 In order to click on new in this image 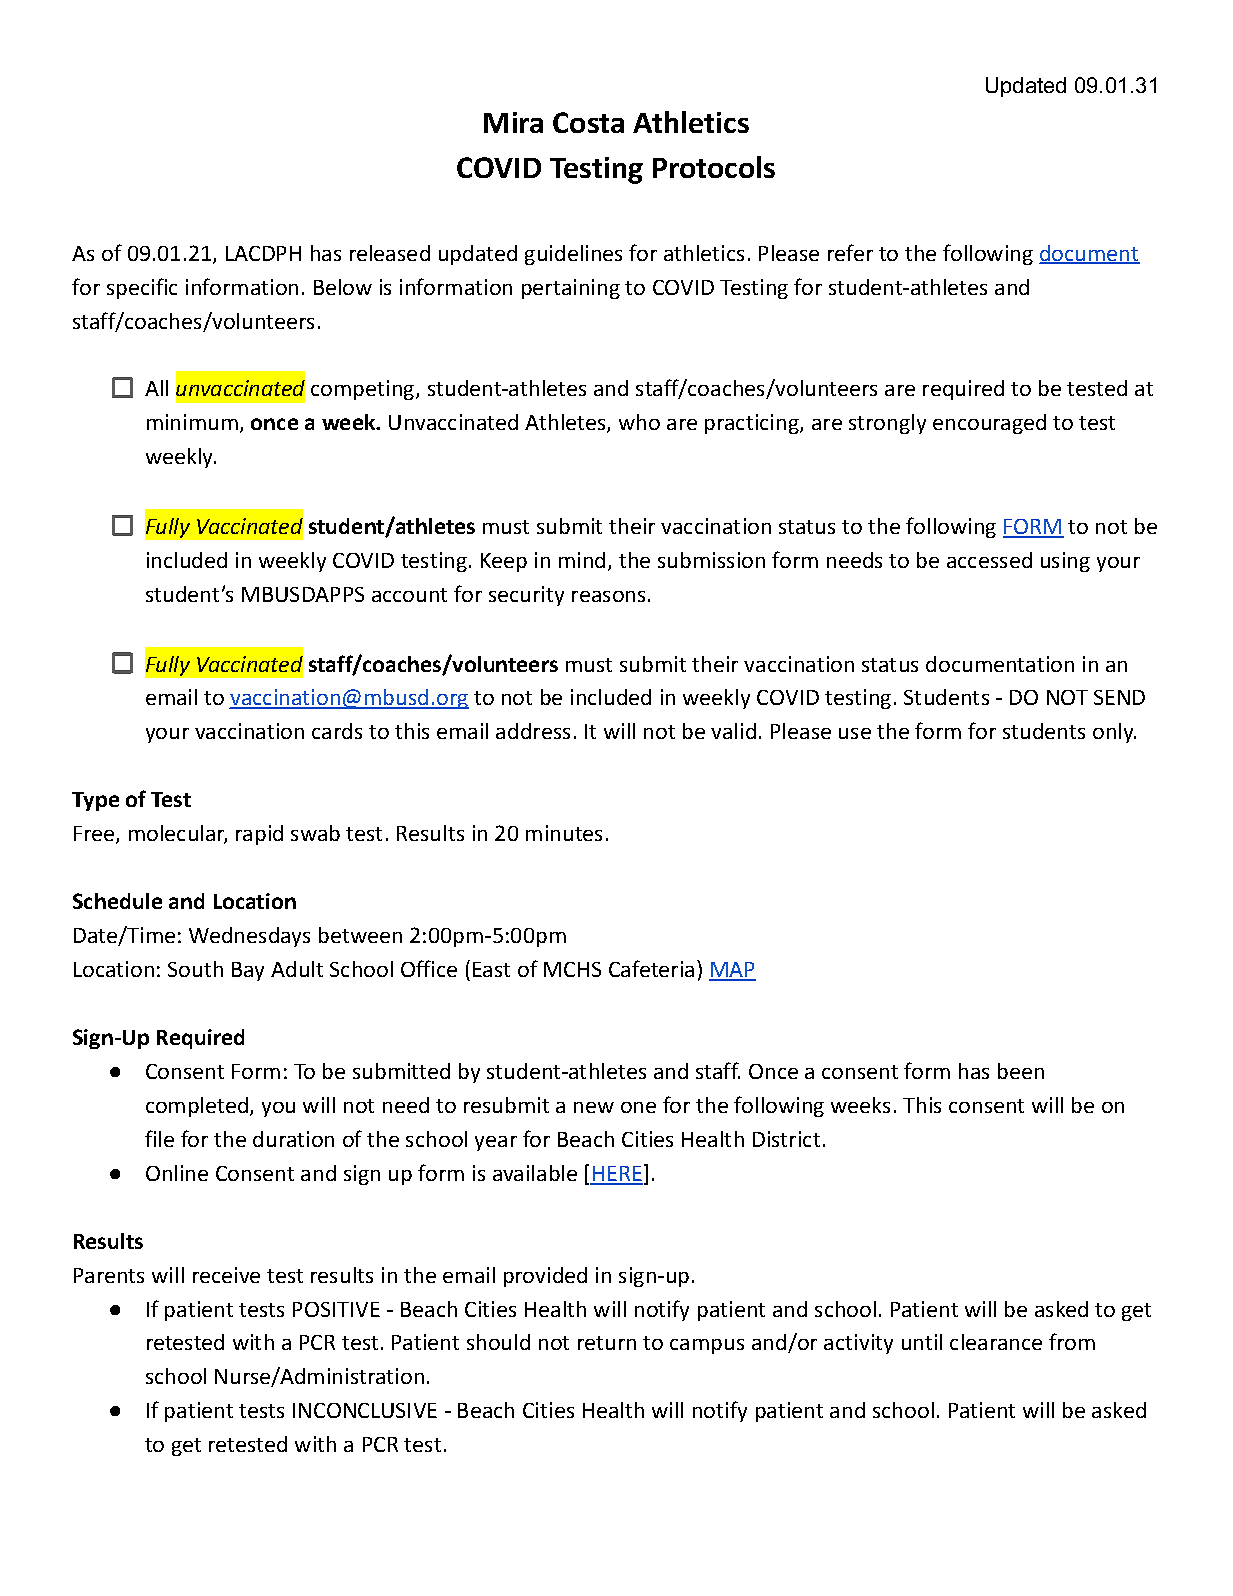, I will do `click(594, 1107)`.
